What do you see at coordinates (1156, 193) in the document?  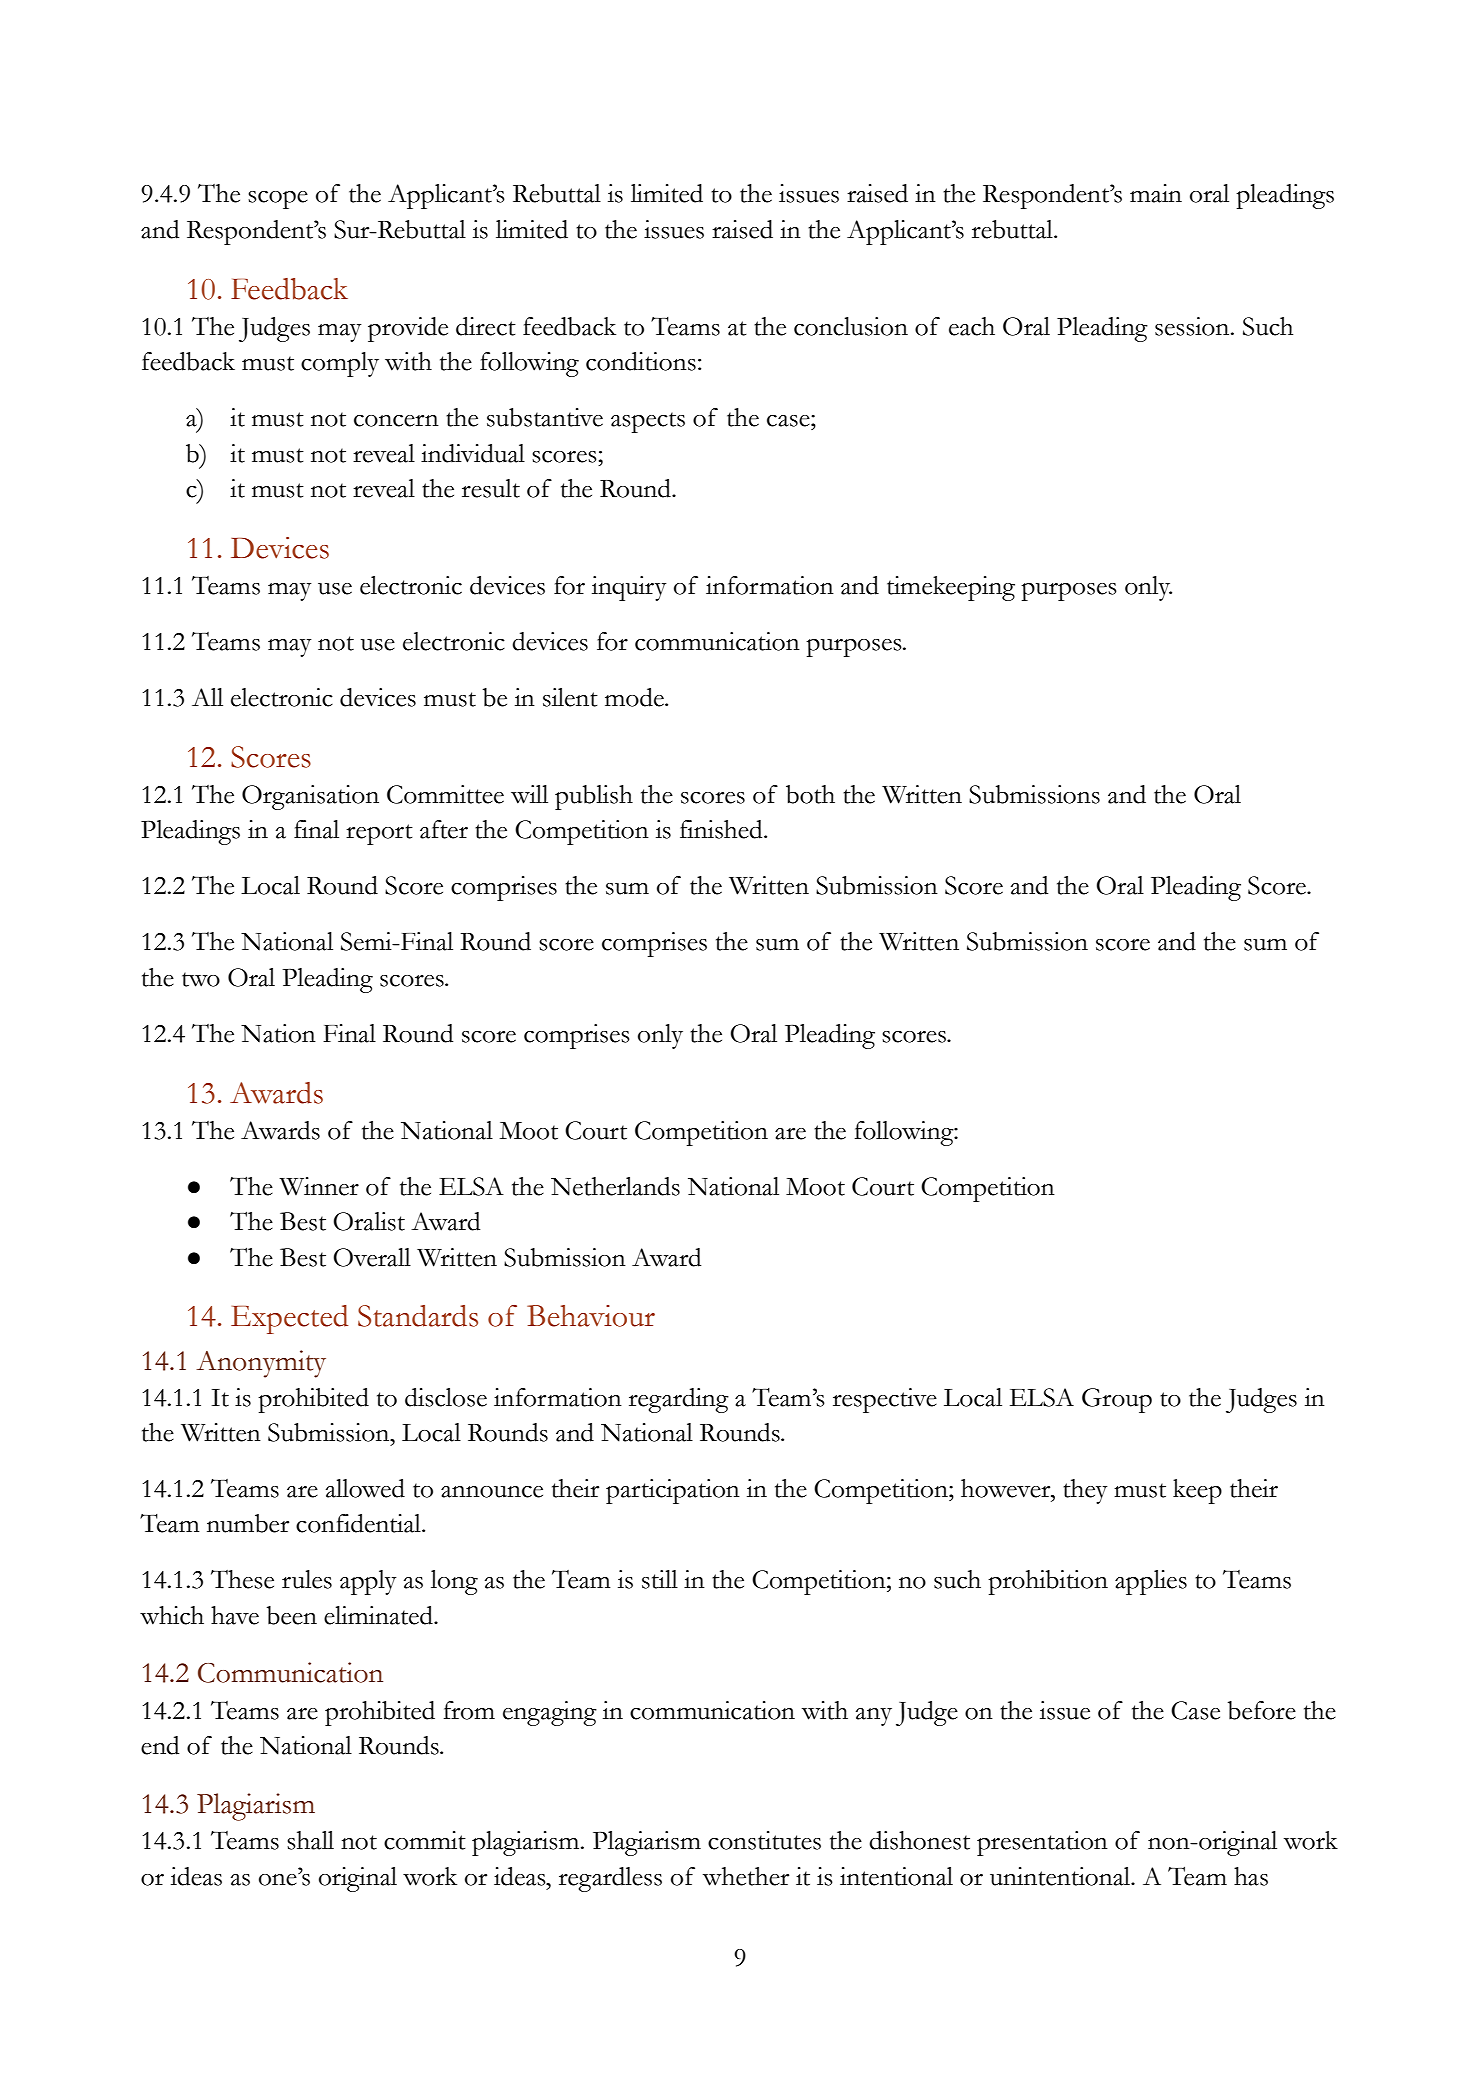 I see `main` at bounding box center [1156, 193].
